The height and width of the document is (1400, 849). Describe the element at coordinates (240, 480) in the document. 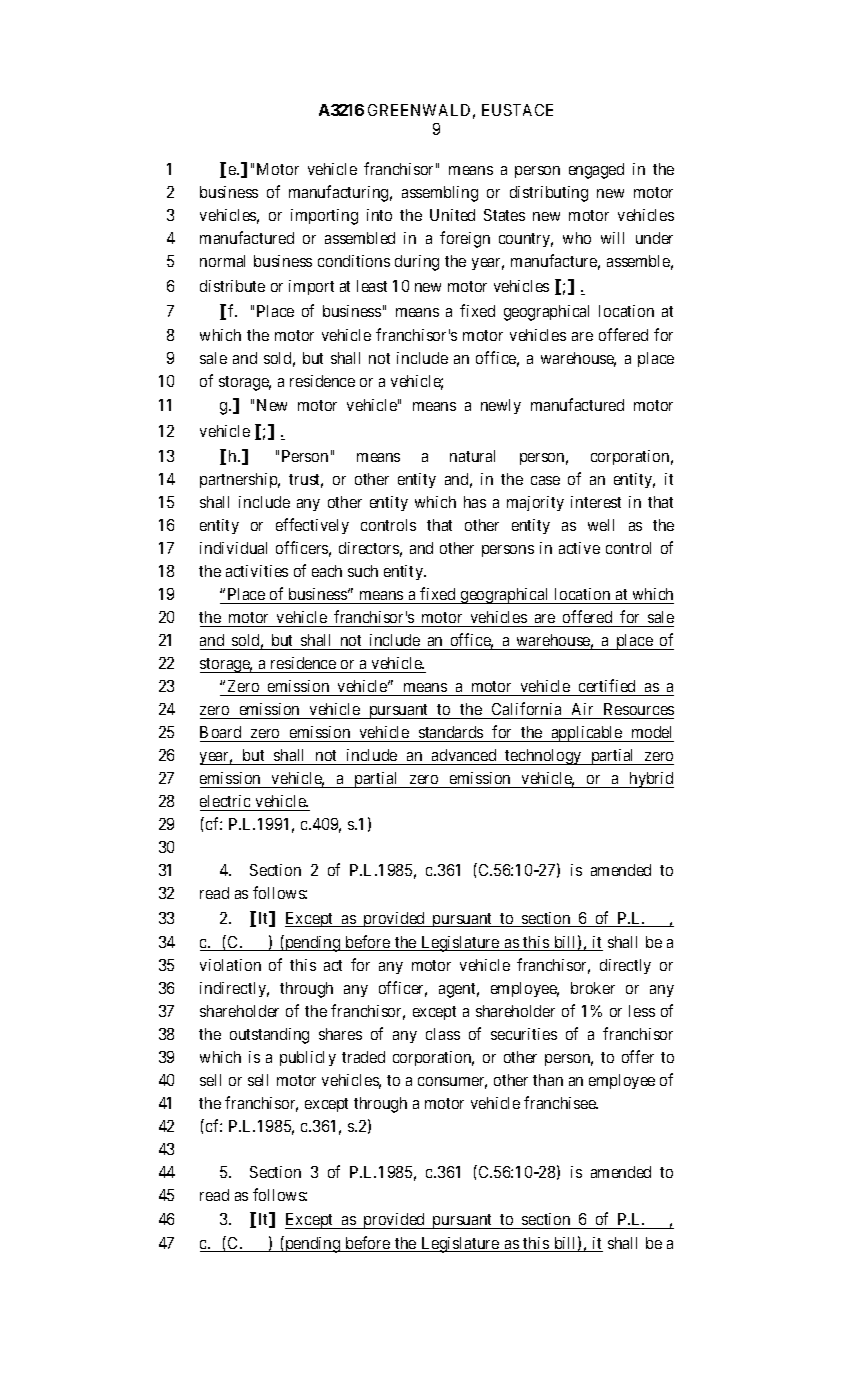

I see `partnership` at that location.
